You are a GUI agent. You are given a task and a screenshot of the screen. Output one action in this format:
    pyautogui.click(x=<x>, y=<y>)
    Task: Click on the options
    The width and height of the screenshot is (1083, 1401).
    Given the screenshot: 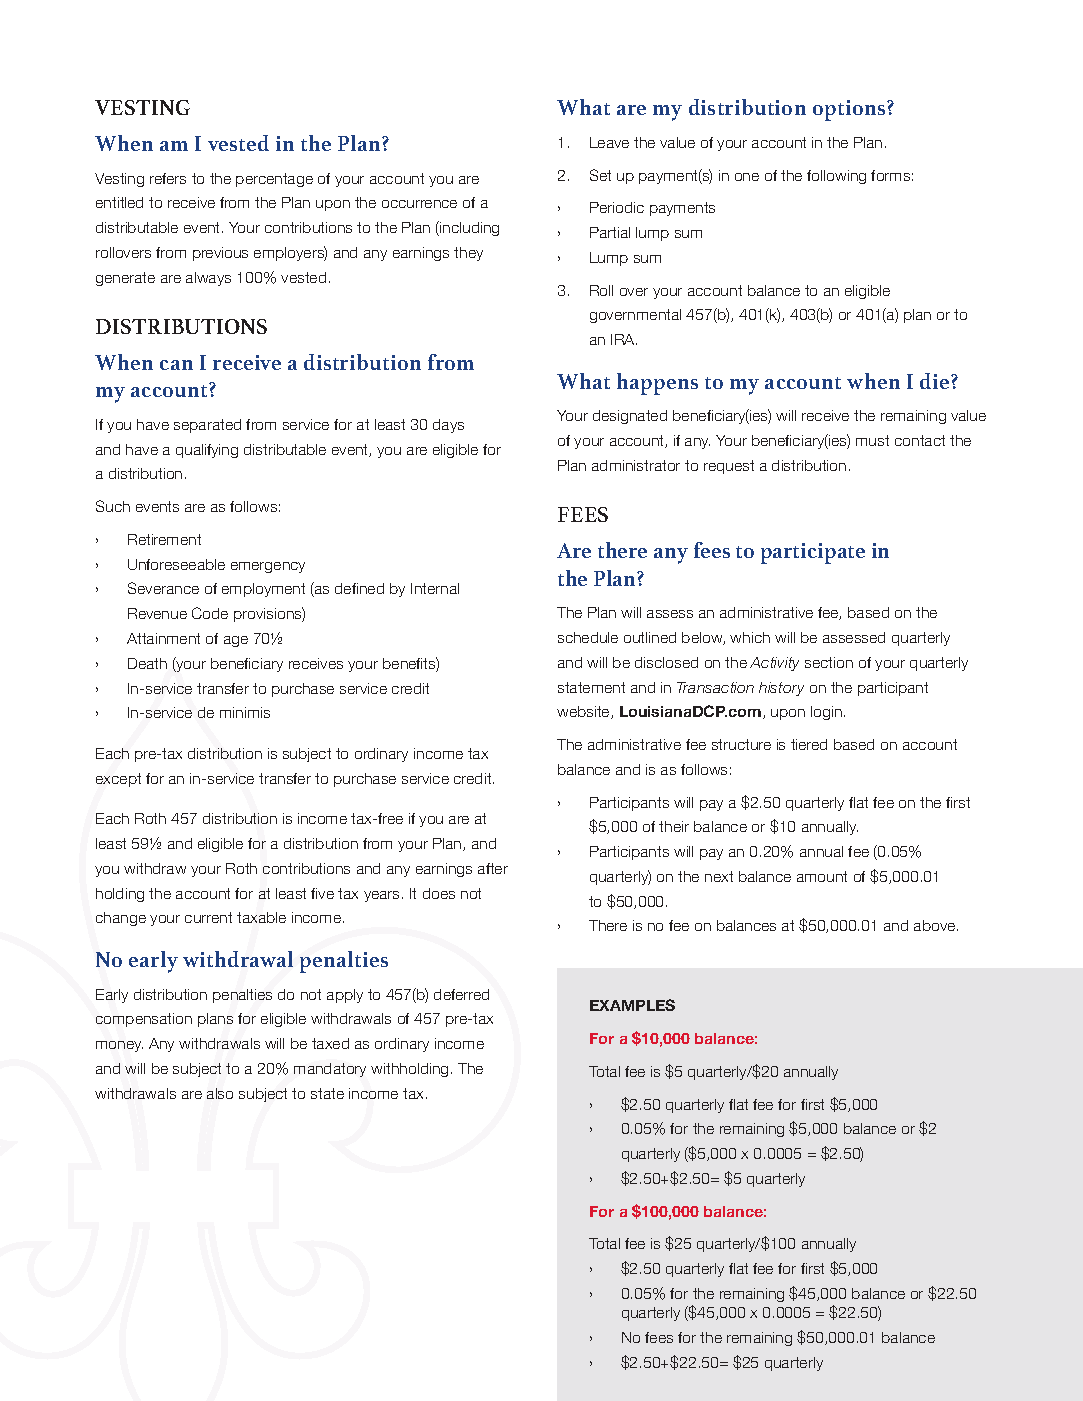 What is the action you would take?
    pyautogui.click(x=850, y=110)
